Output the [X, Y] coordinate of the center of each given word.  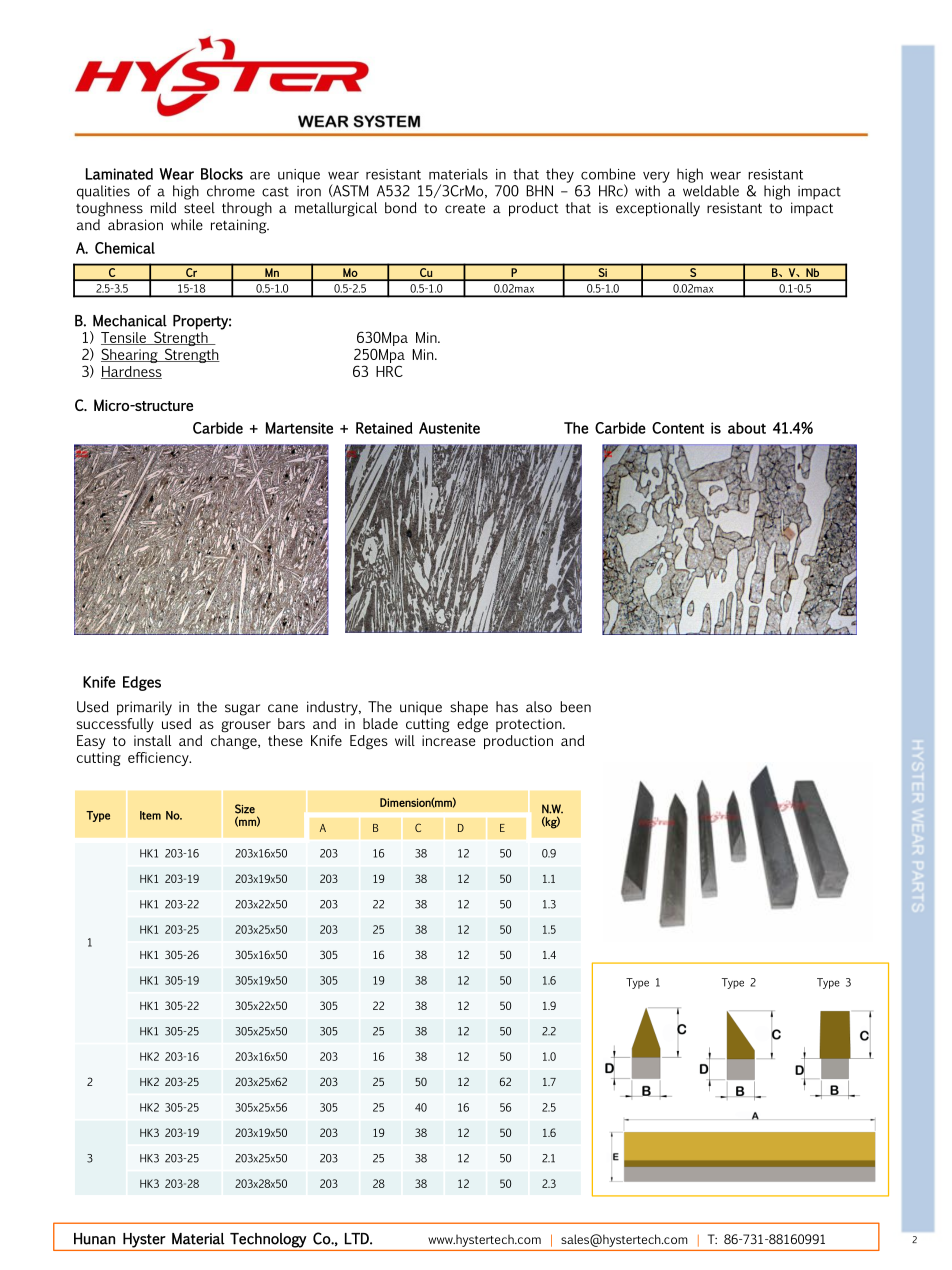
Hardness [131, 372]
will [405, 740]
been [575, 707]
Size [245, 809]
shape [469, 708]
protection [530, 725]
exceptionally [658, 209]
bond [401, 208]
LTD [358, 1239]
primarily [144, 708]
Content [678, 428]
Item [150, 815]
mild [163, 208]
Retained [384, 428]
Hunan [94, 1239]
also [539, 707]
